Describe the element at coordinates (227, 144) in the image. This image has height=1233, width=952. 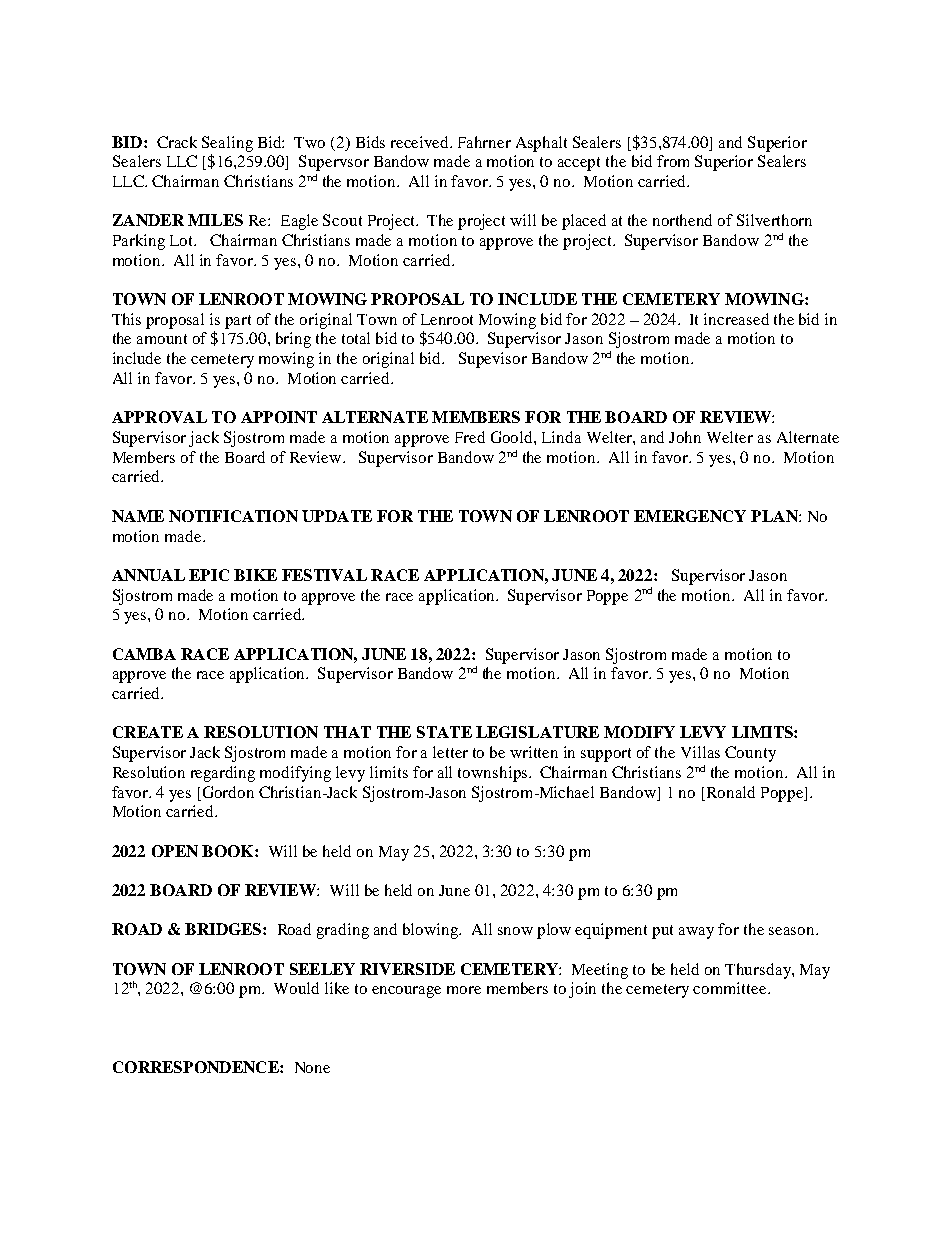
I see `Sealing` at that location.
